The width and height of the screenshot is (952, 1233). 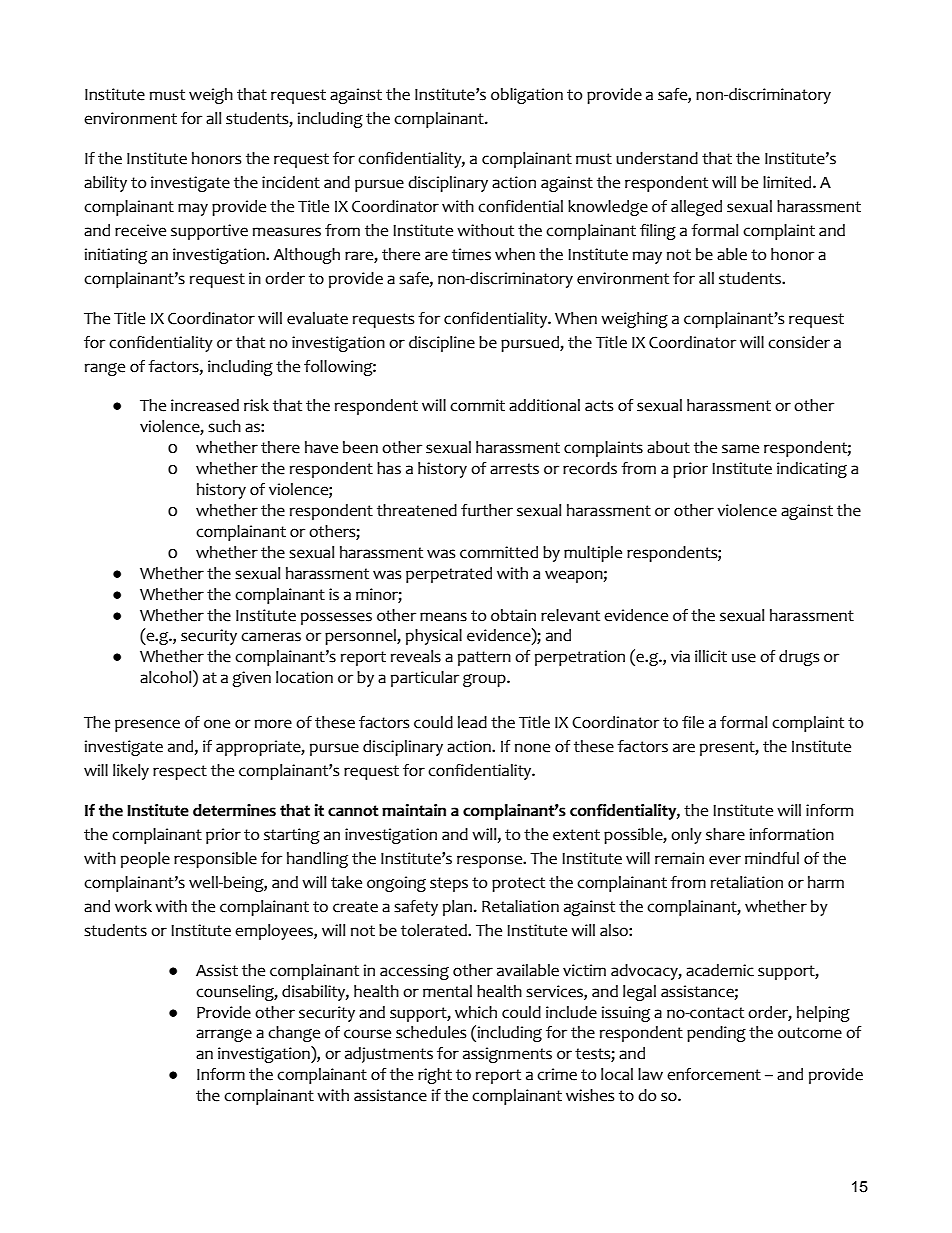 What do you see at coordinates (435, 1076) in the screenshot?
I see `right` at bounding box center [435, 1076].
